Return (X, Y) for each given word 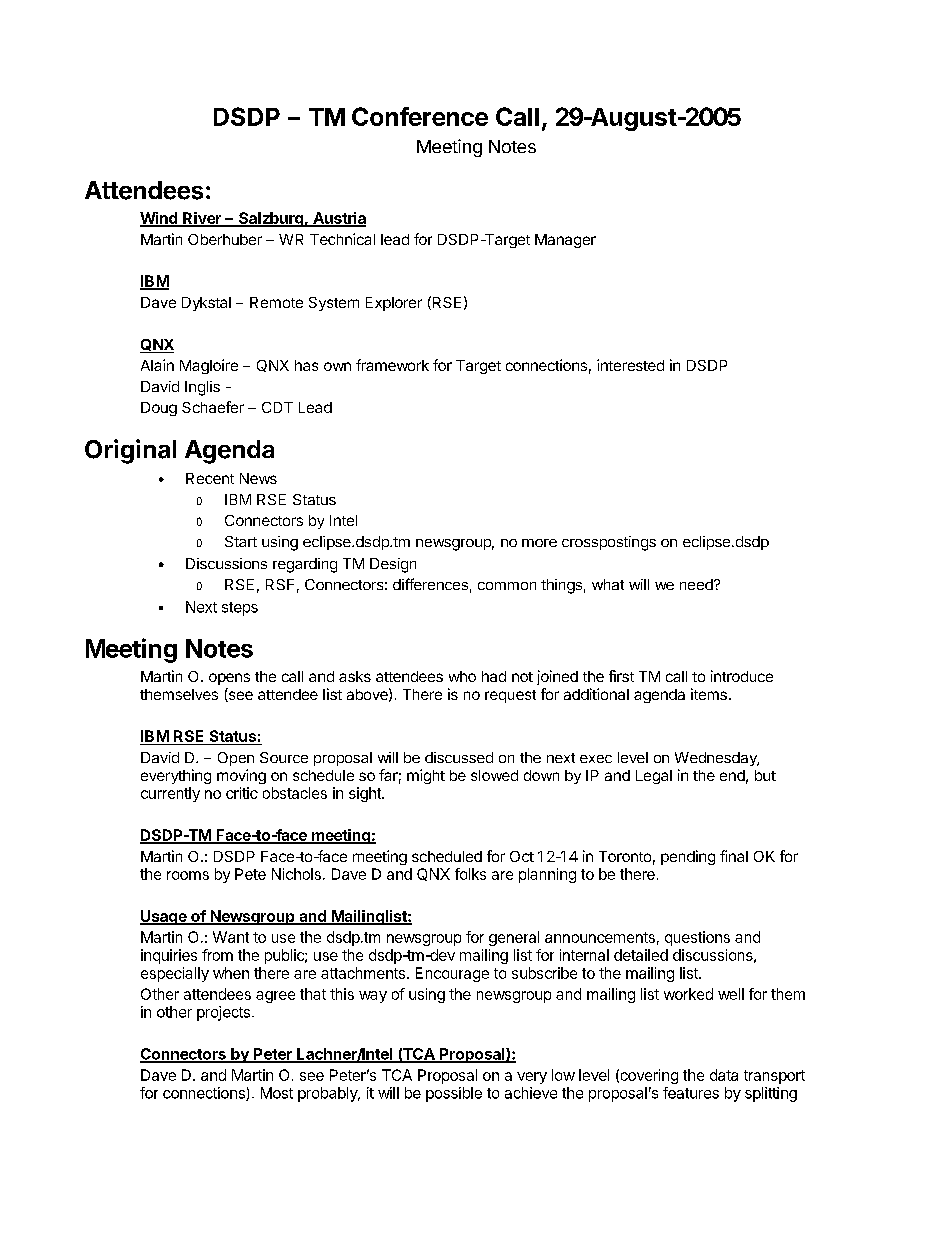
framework (392, 365)
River (202, 219)
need (697, 584)
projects (223, 1013)
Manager (565, 241)
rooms (188, 875)
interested (630, 365)
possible (454, 1094)
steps (240, 609)
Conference (420, 116)
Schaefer (213, 407)
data (724, 1075)
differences (430, 584)
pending (688, 857)
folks (470, 874)
